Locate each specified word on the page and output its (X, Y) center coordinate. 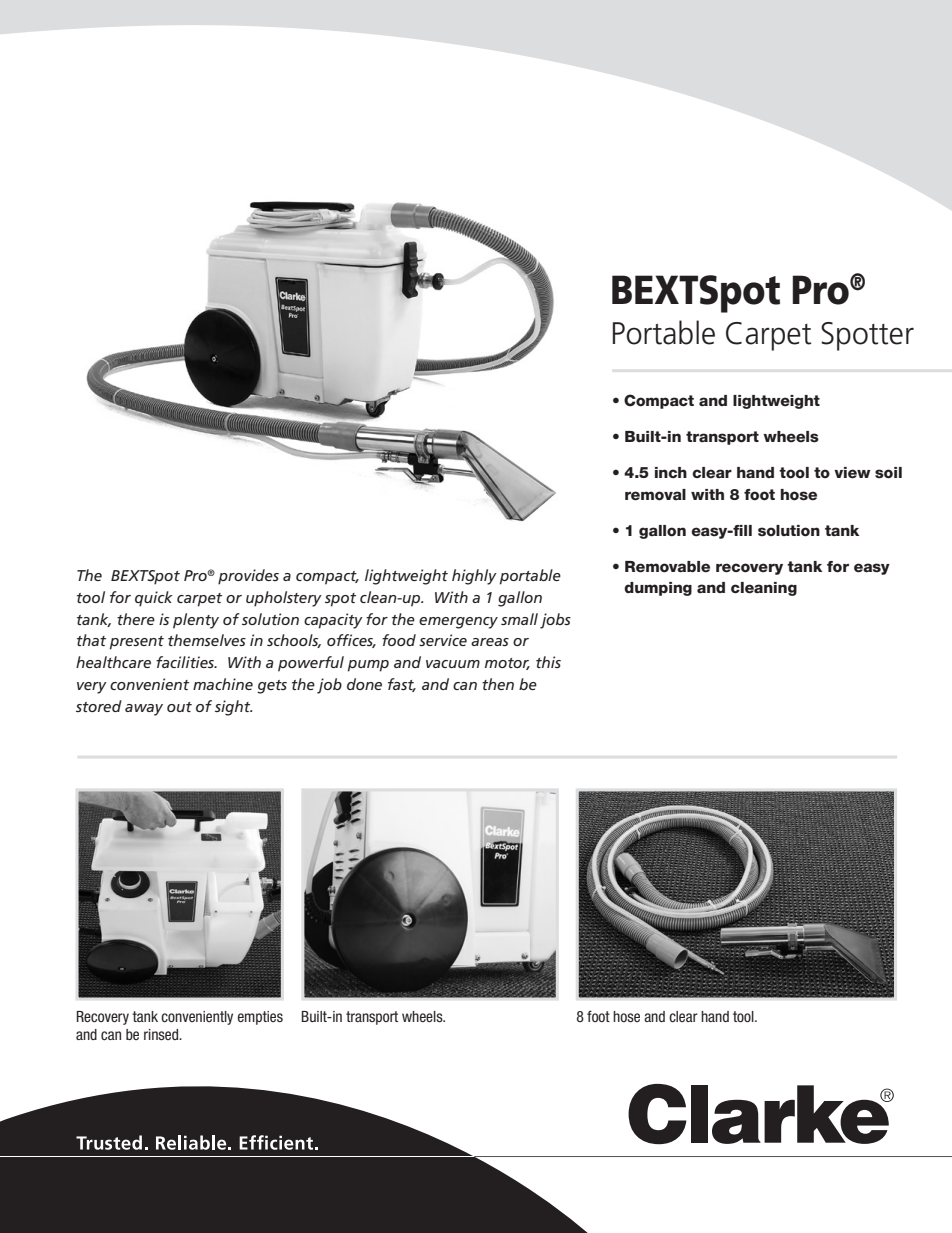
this (548, 662)
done (364, 684)
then (498, 684)
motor (507, 664)
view (852, 473)
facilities (186, 662)
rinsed (162, 1034)
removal (655, 495)
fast (402, 685)
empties (260, 1018)
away (144, 710)
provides (248, 577)
